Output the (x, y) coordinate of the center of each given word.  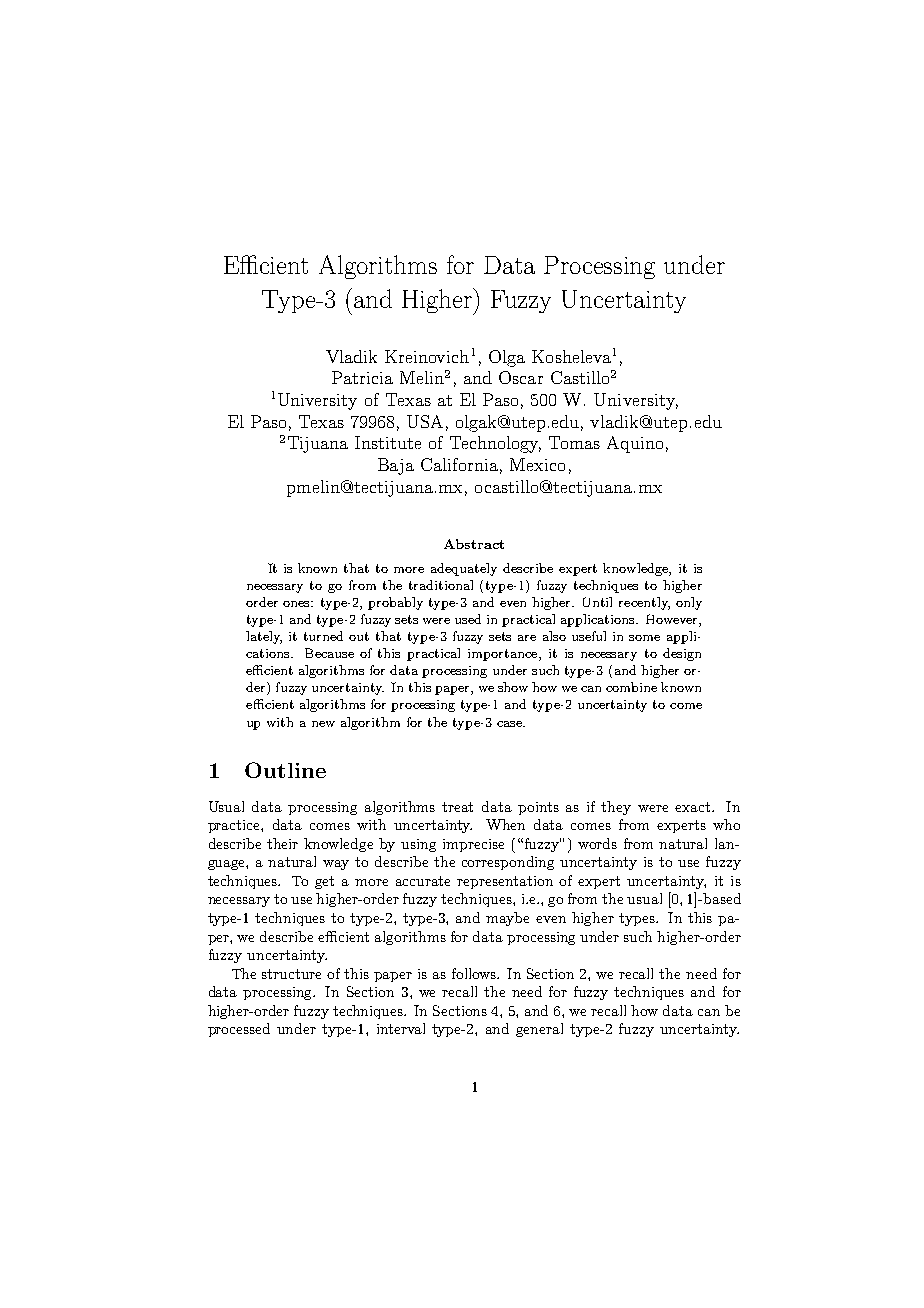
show (513, 687)
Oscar (521, 377)
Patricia (362, 377)
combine (631, 687)
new (323, 724)
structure (291, 974)
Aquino (635, 444)
